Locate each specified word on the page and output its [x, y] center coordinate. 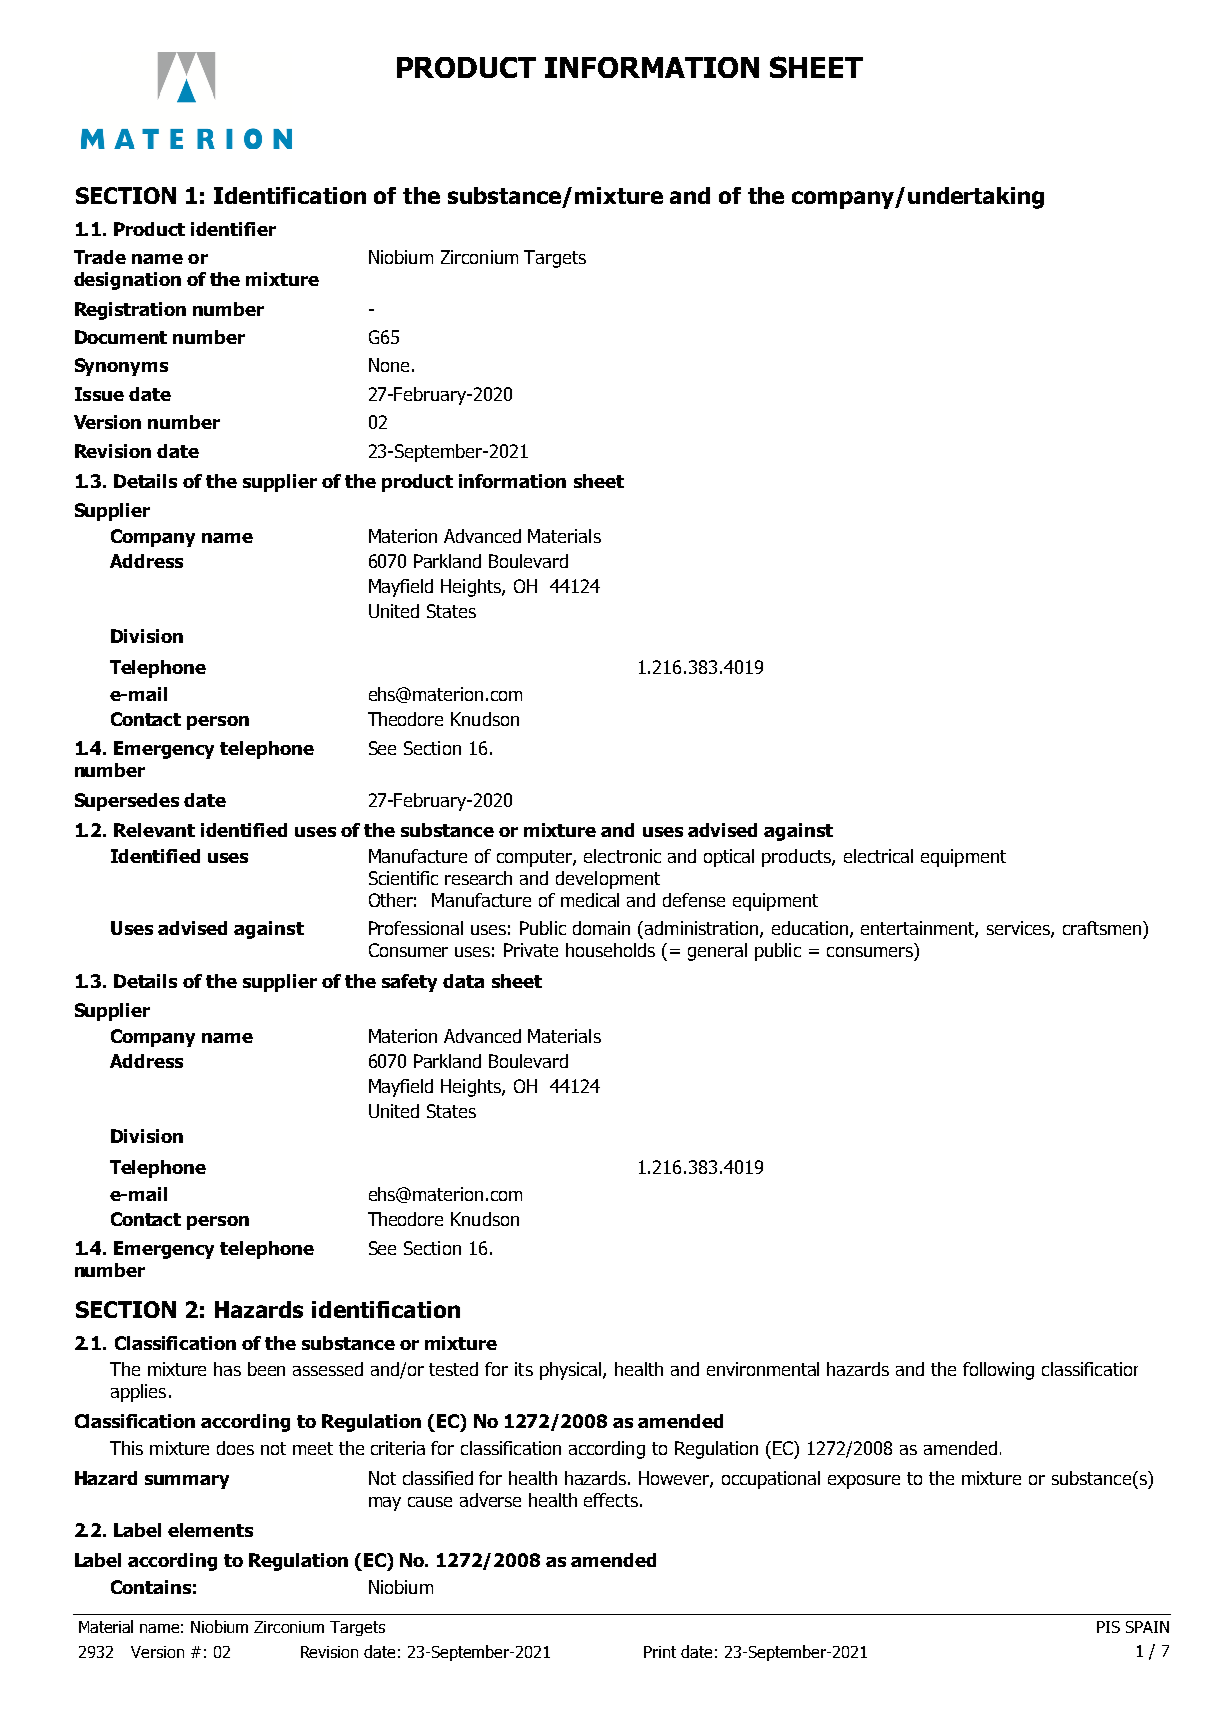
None [389, 365]
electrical [878, 856]
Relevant [154, 830]
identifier [233, 229]
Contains [151, 1587]
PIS [1108, 1627]
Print [660, 1652]
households [610, 950]
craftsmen [1103, 928]
